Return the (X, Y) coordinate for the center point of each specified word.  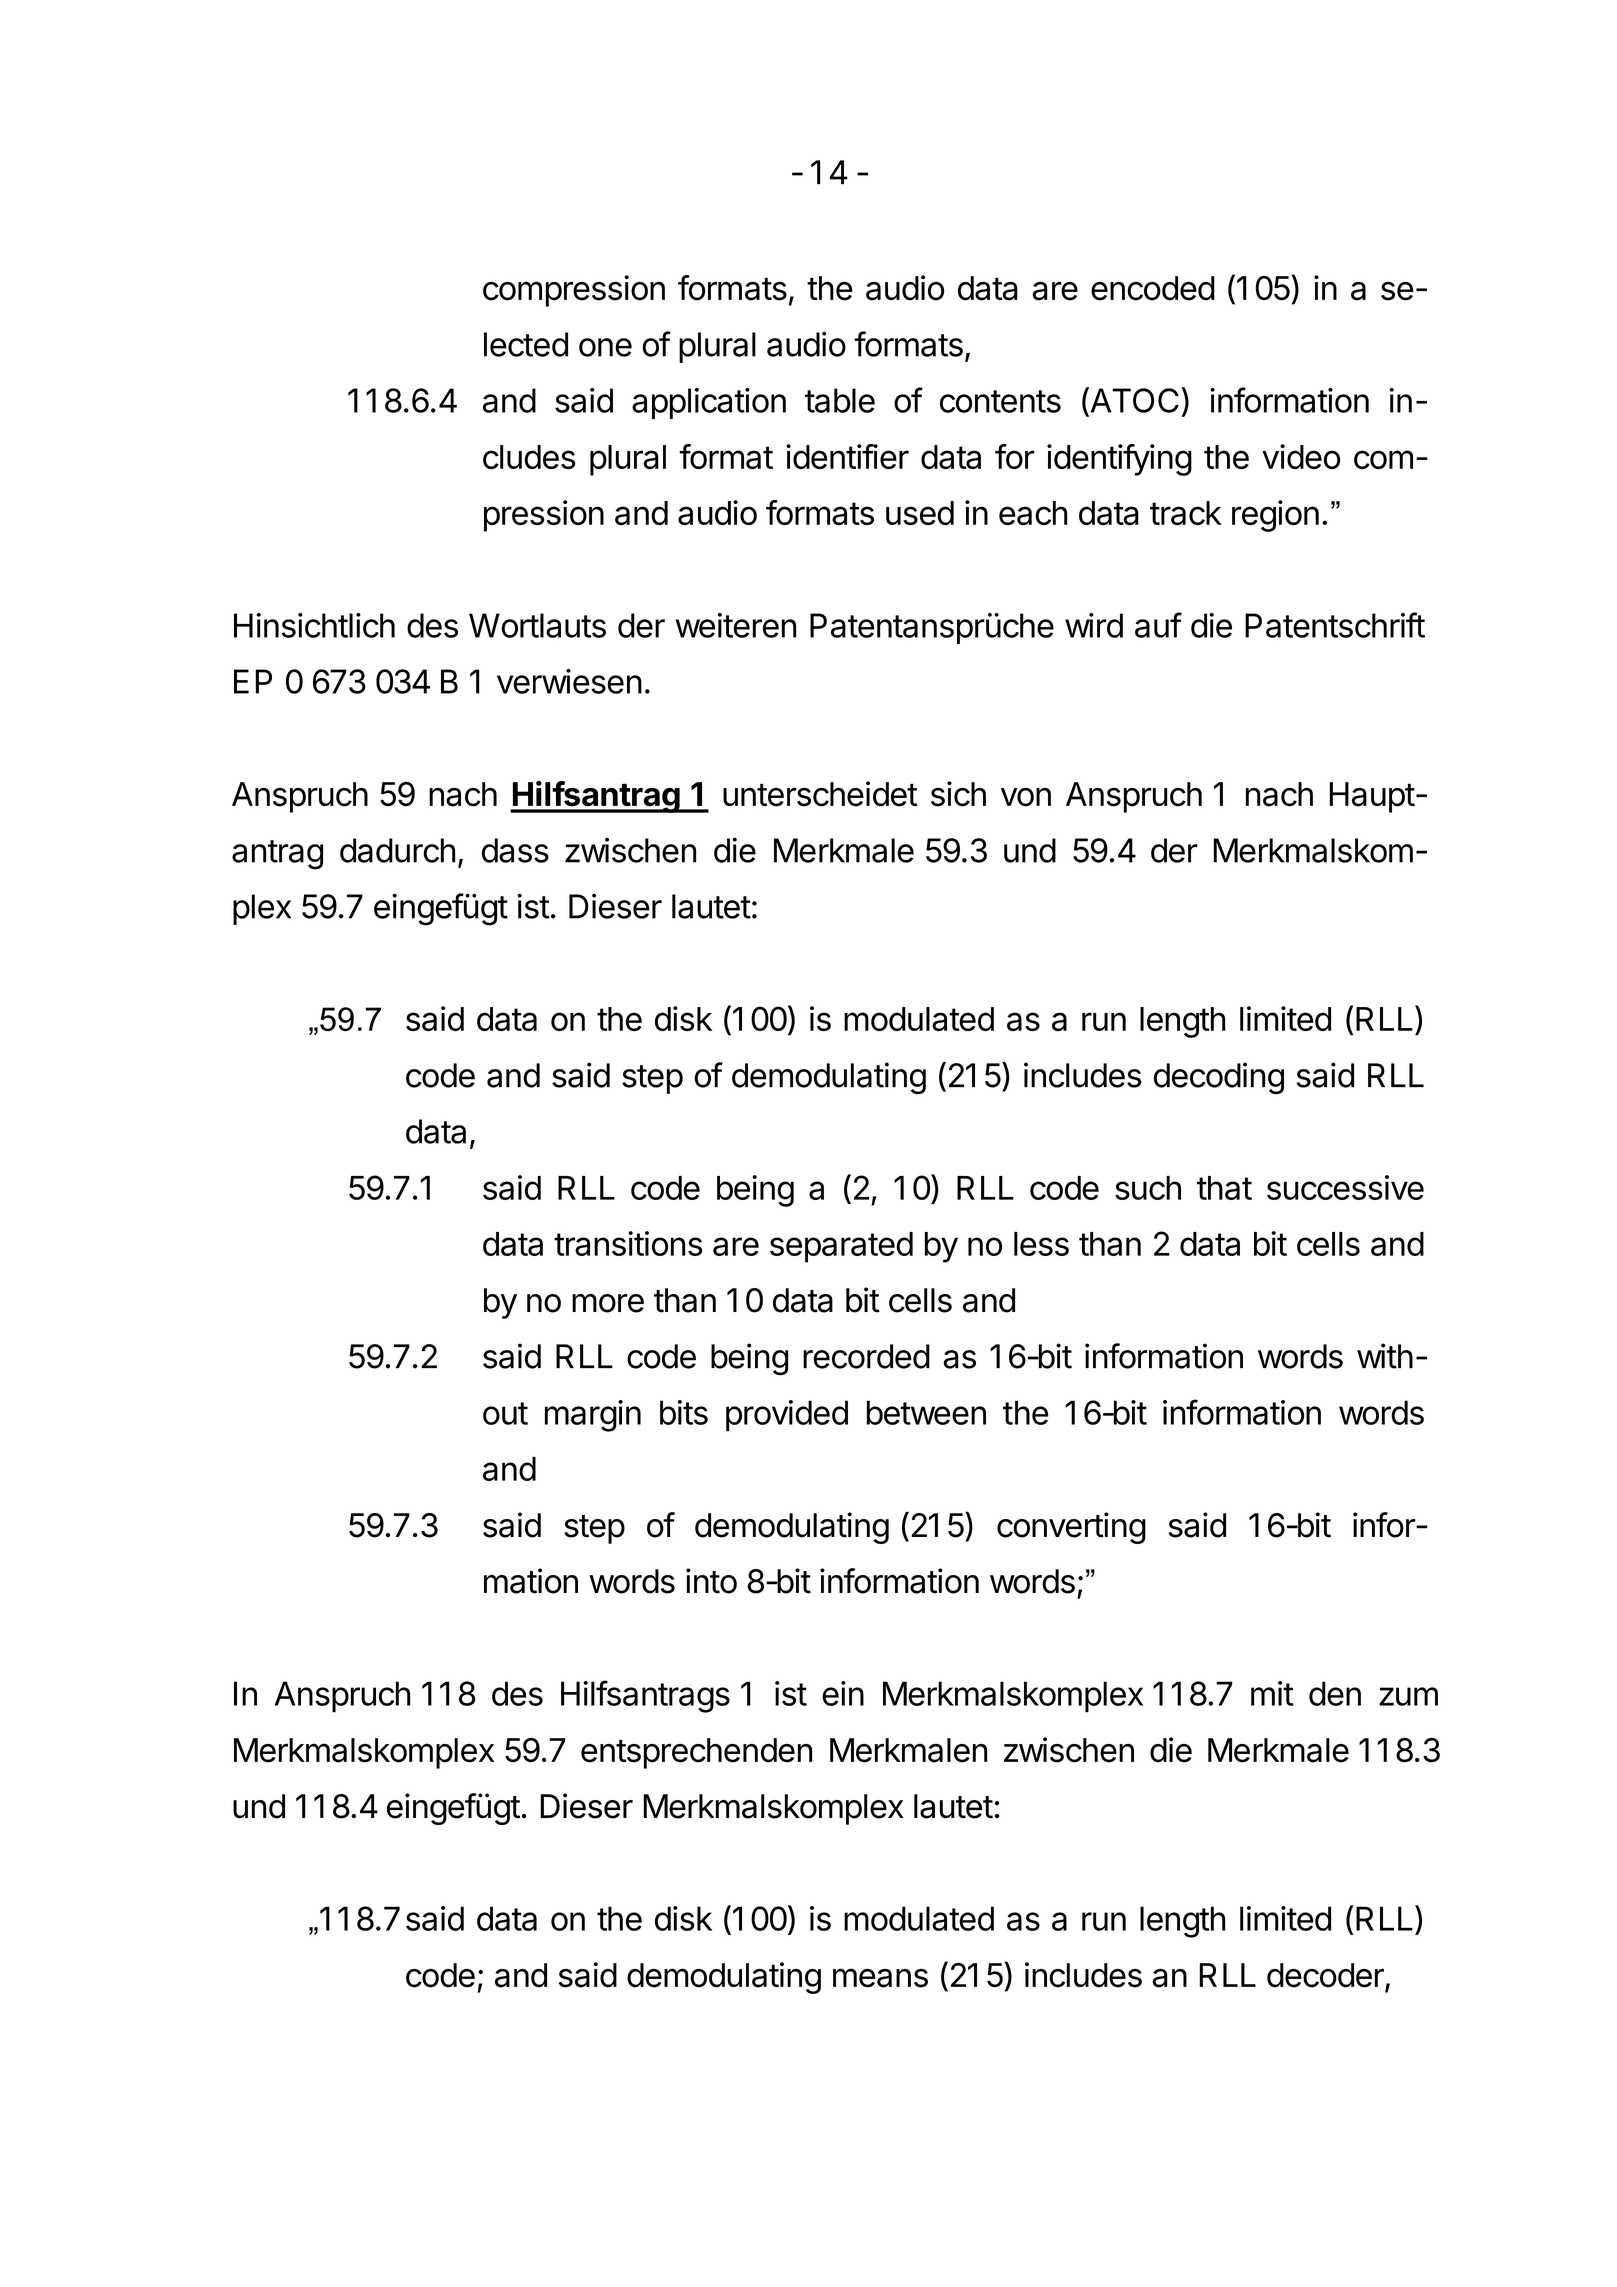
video (1301, 456)
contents (1000, 401)
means (880, 1978)
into (711, 1581)
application (709, 403)
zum (1408, 1696)
